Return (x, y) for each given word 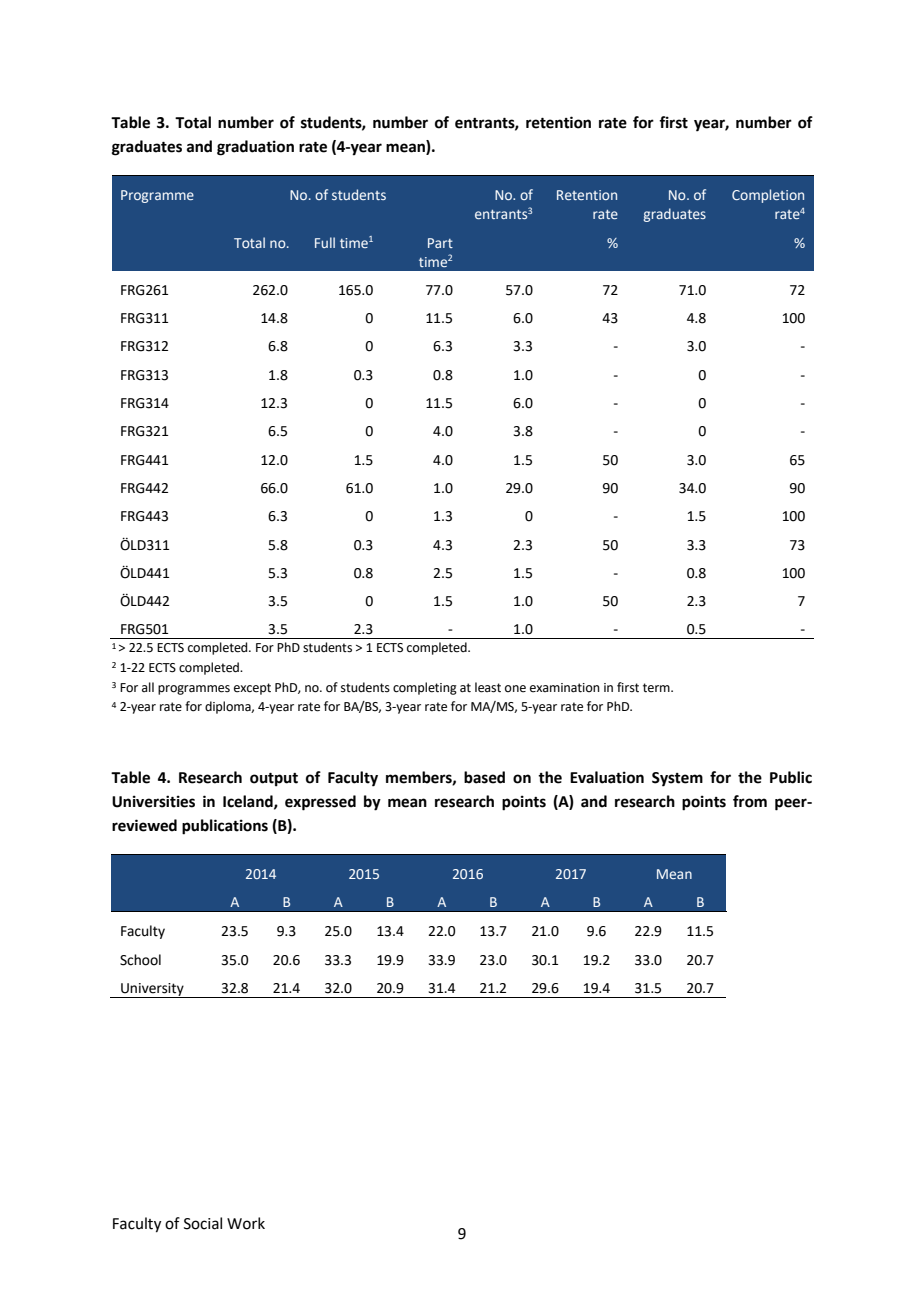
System (677, 779)
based (484, 777)
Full (325, 242)
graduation (255, 148)
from (750, 801)
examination (565, 688)
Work (246, 1223)
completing (425, 688)
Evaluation (607, 777)
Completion (768, 196)
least (488, 687)
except (252, 689)
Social (203, 1223)
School (140, 960)
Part (440, 243)
